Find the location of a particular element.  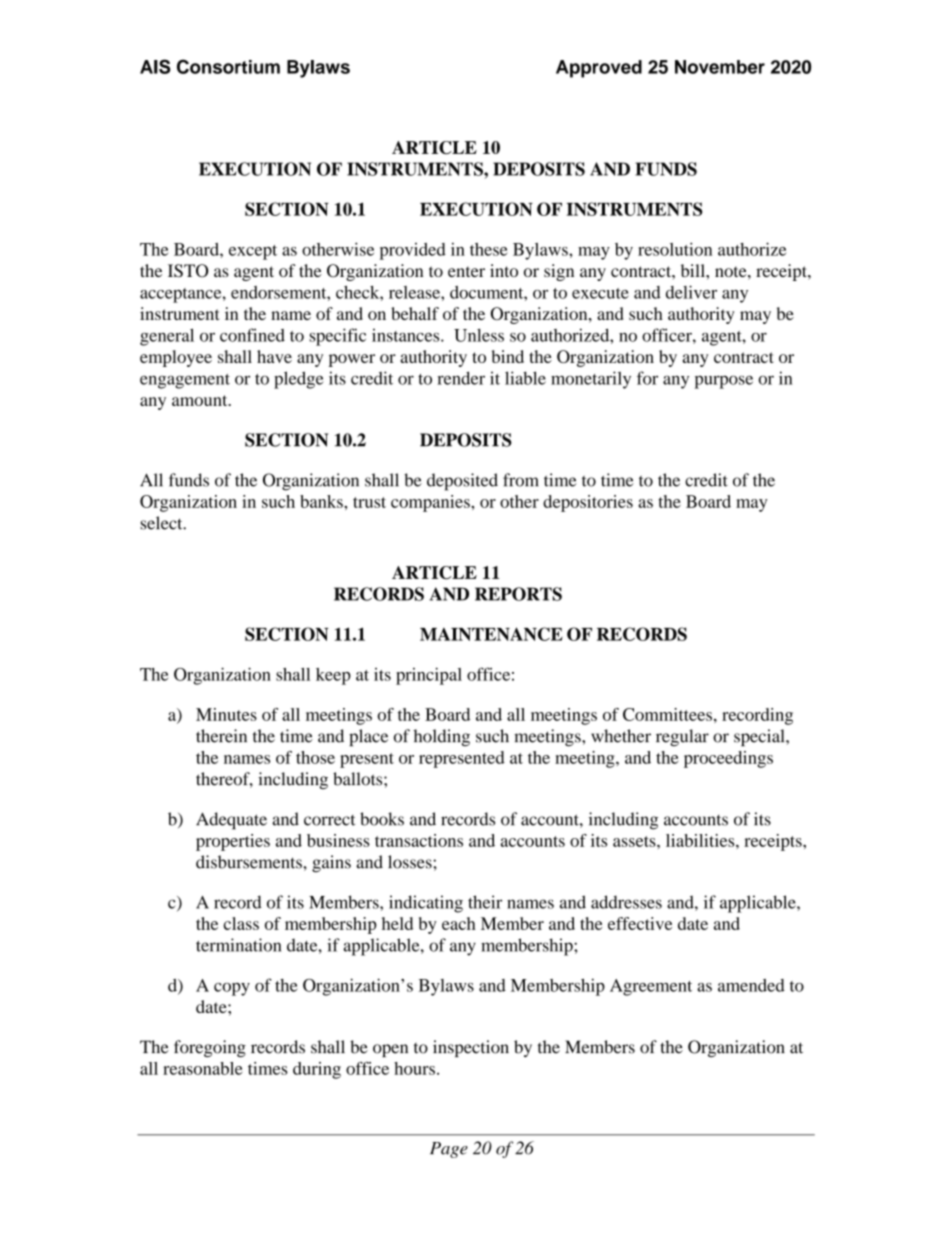

November is located at coordinates (720, 67).
